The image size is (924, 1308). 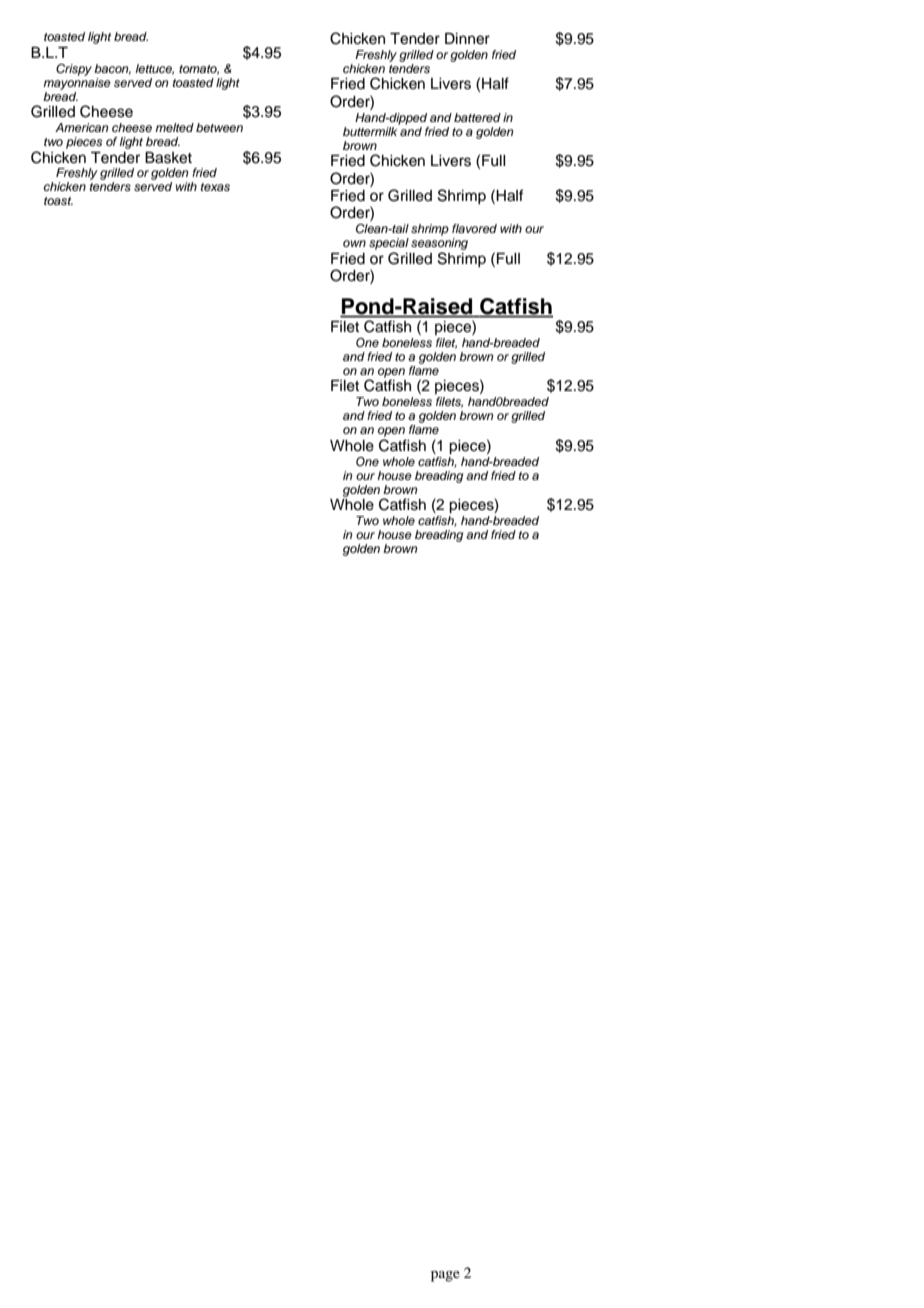 What do you see at coordinates (371, 130) in the screenshot?
I see `buttermilk` at bounding box center [371, 130].
